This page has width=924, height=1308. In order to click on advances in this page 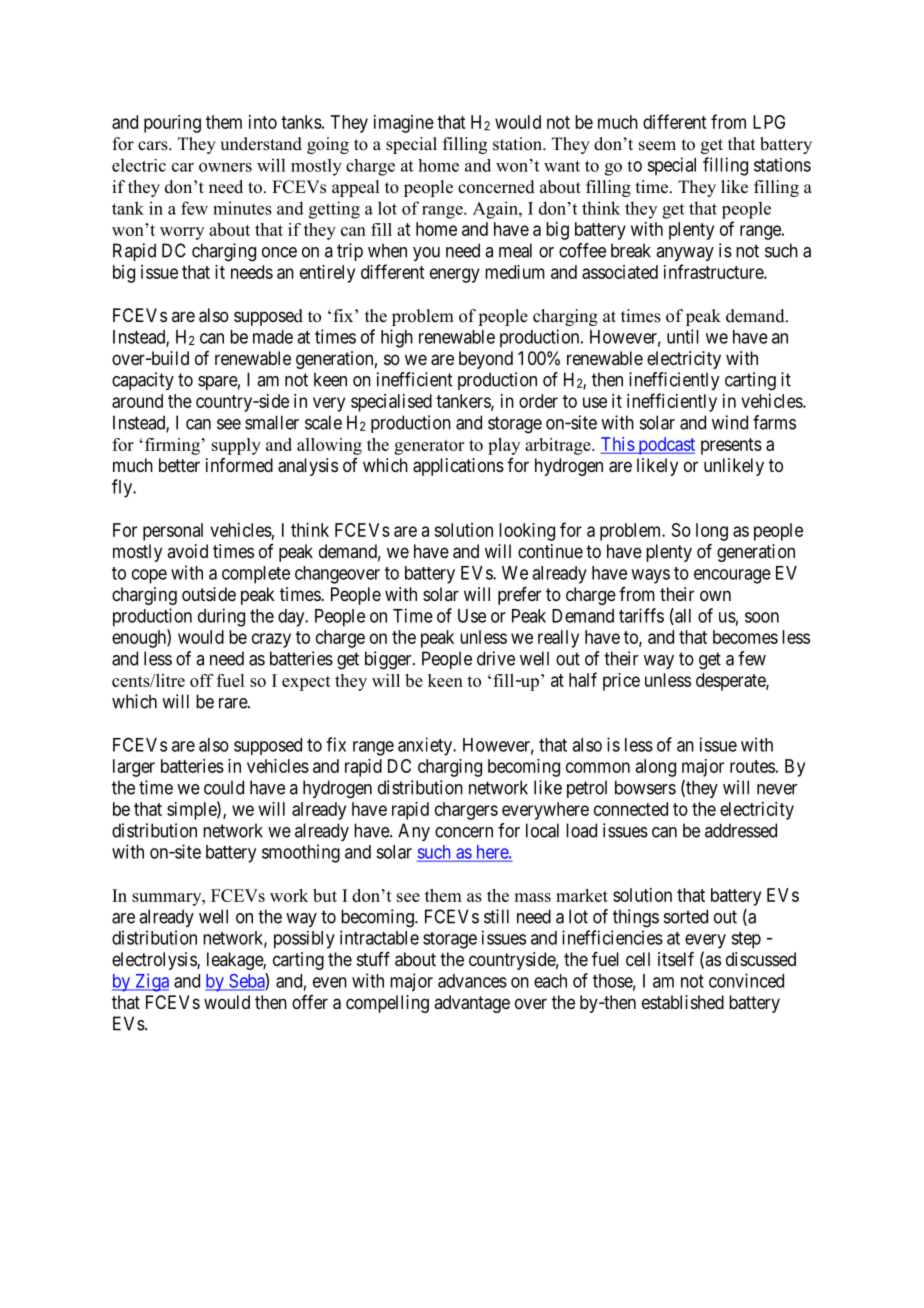, I will do `click(472, 981)`.
